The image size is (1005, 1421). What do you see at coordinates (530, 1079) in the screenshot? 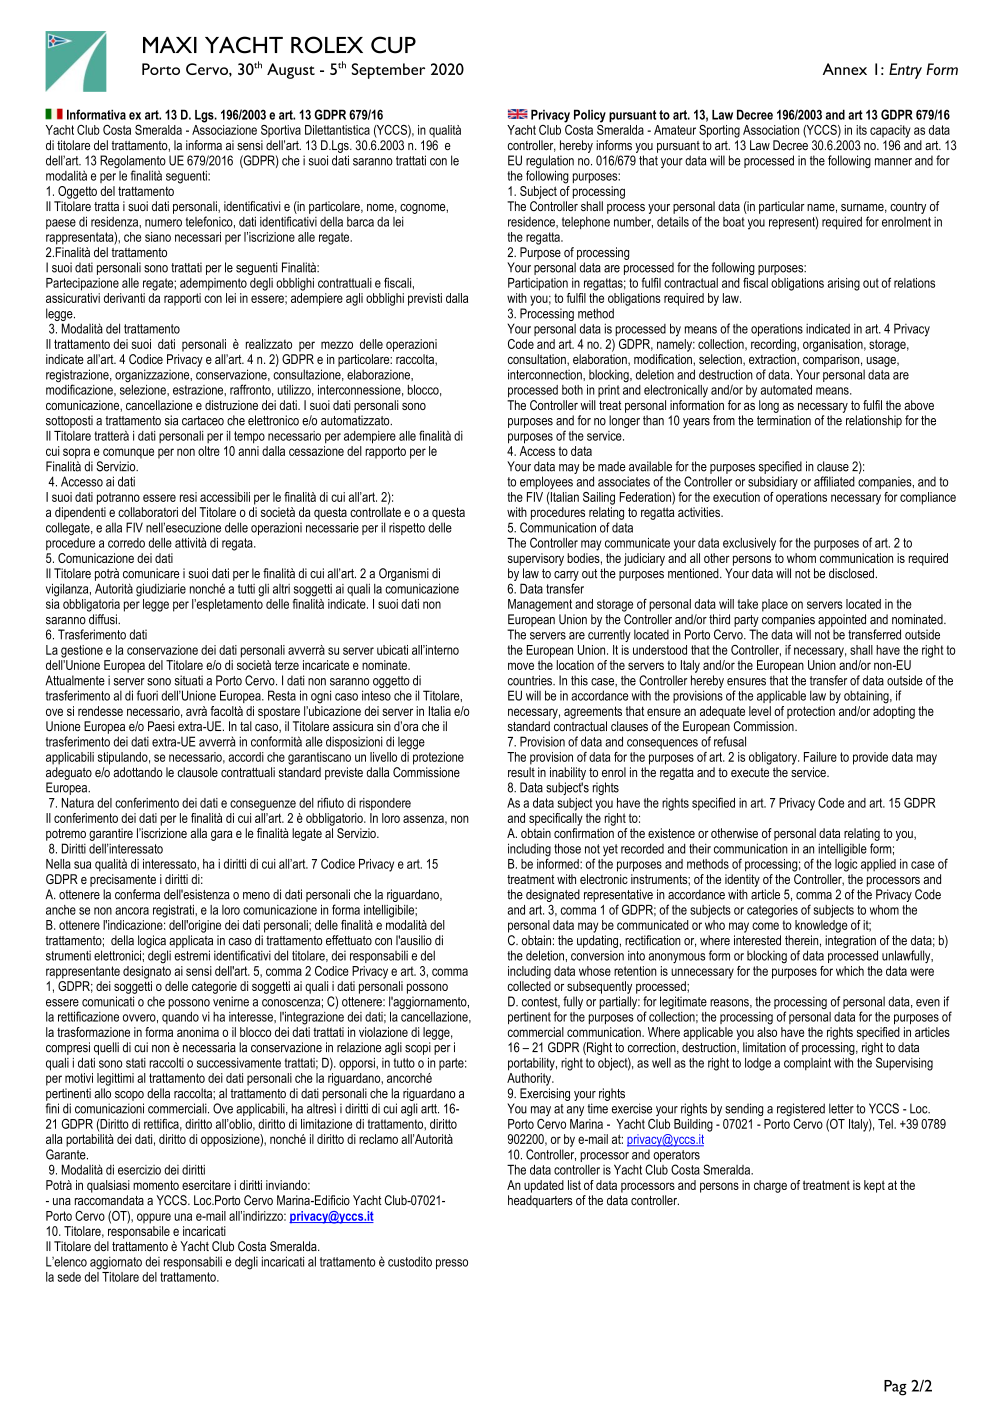
I see `Authority` at bounding box center [530, 1079].
